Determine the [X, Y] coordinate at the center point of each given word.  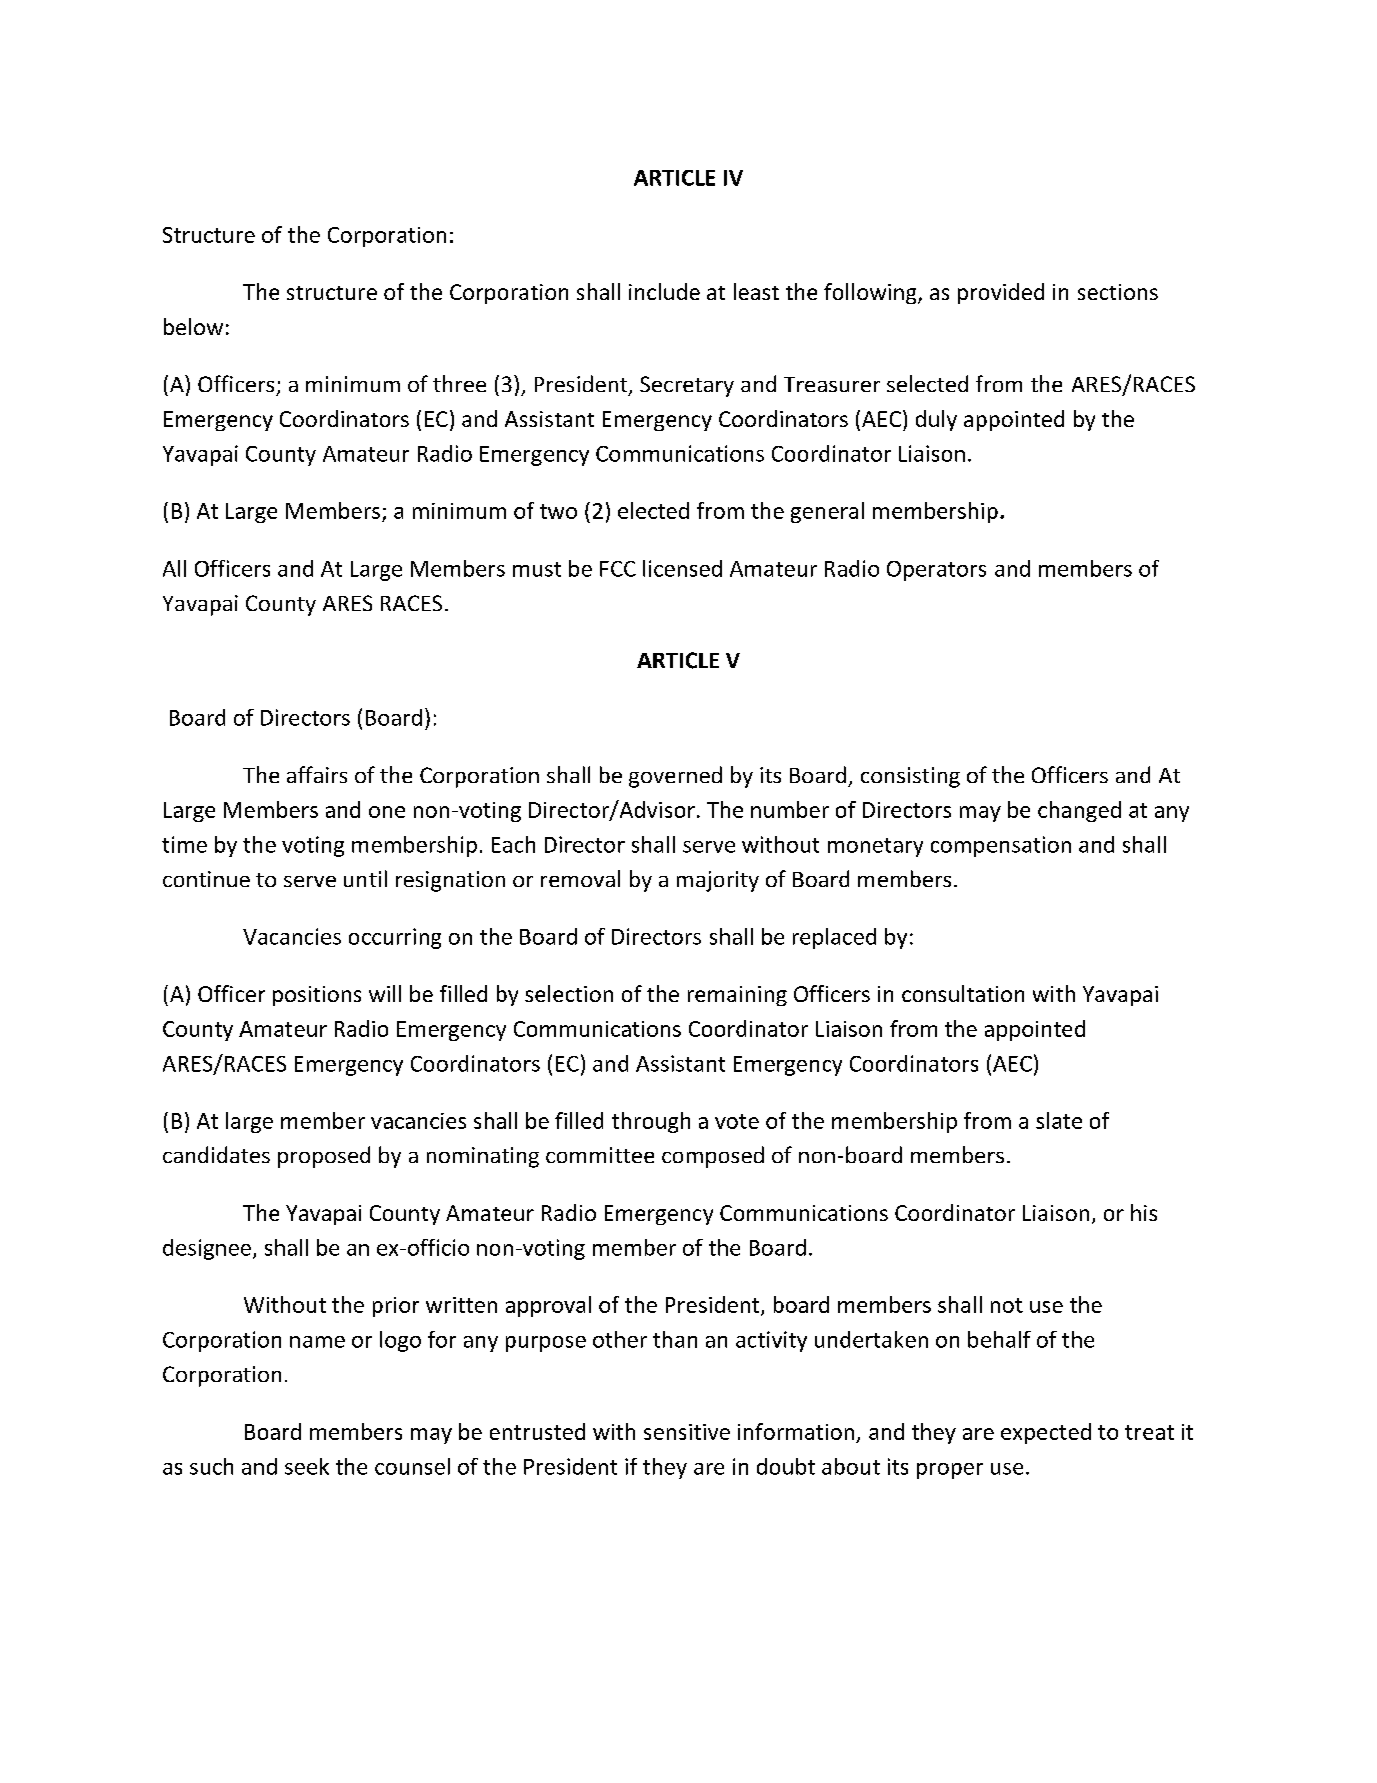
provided [1001, 293]
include [664, 291]
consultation [963, 993]
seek [307, 1466]
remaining [737, 996]
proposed [324, 1157]
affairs [317, 774]
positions [317, 996]
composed [713, 1157]
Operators [936, 571]
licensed [682, 568]
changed [1079, 811]
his [1144, 1212]
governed [675, 777]
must [537, 569]
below [193, 326]
